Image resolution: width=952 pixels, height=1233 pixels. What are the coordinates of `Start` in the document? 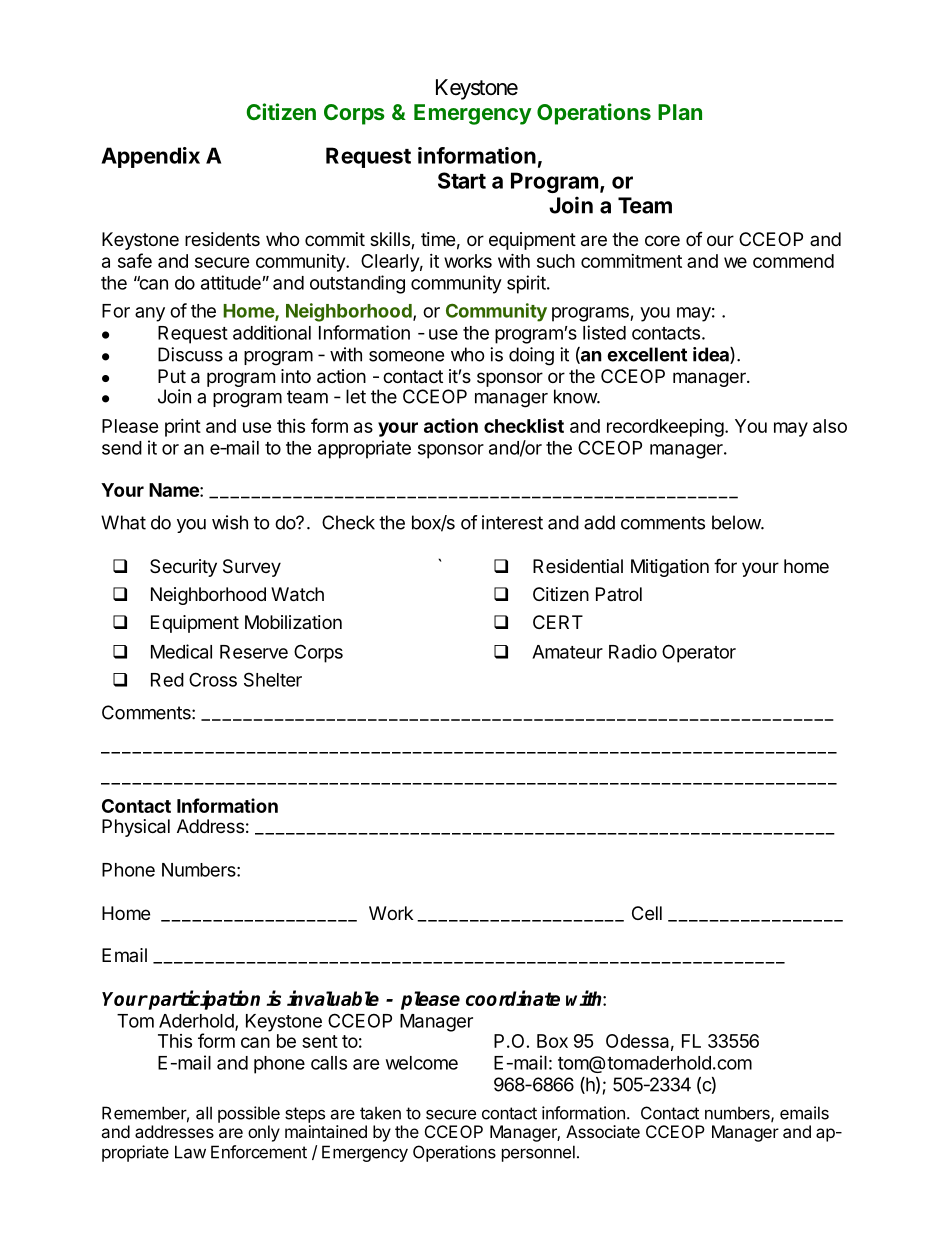 It's located at (462, 180).
